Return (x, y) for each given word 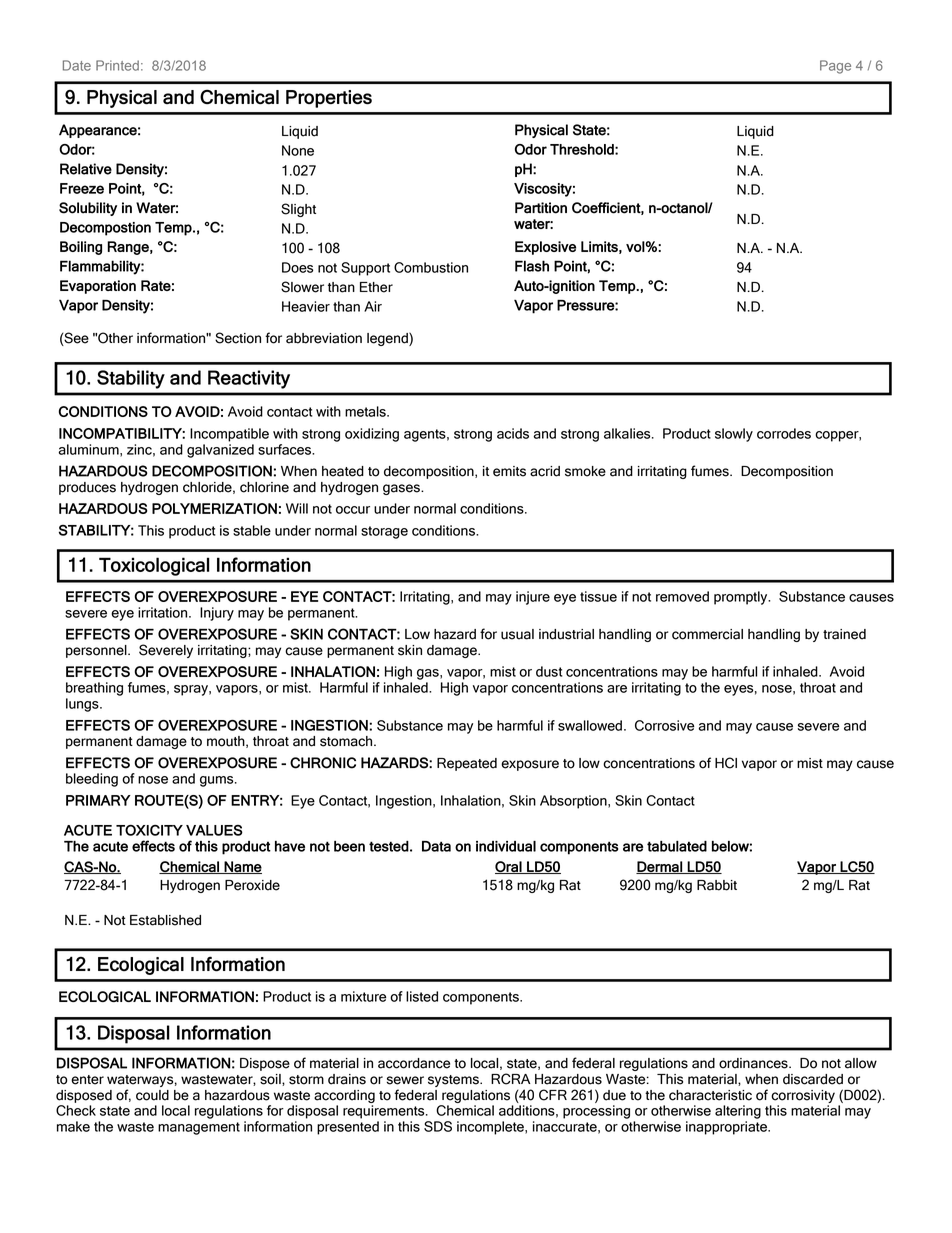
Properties (329, 99)
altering (738, 1112)
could (152, 1095)
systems (454, 1081)
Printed (117, 65)
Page (835, 67)
